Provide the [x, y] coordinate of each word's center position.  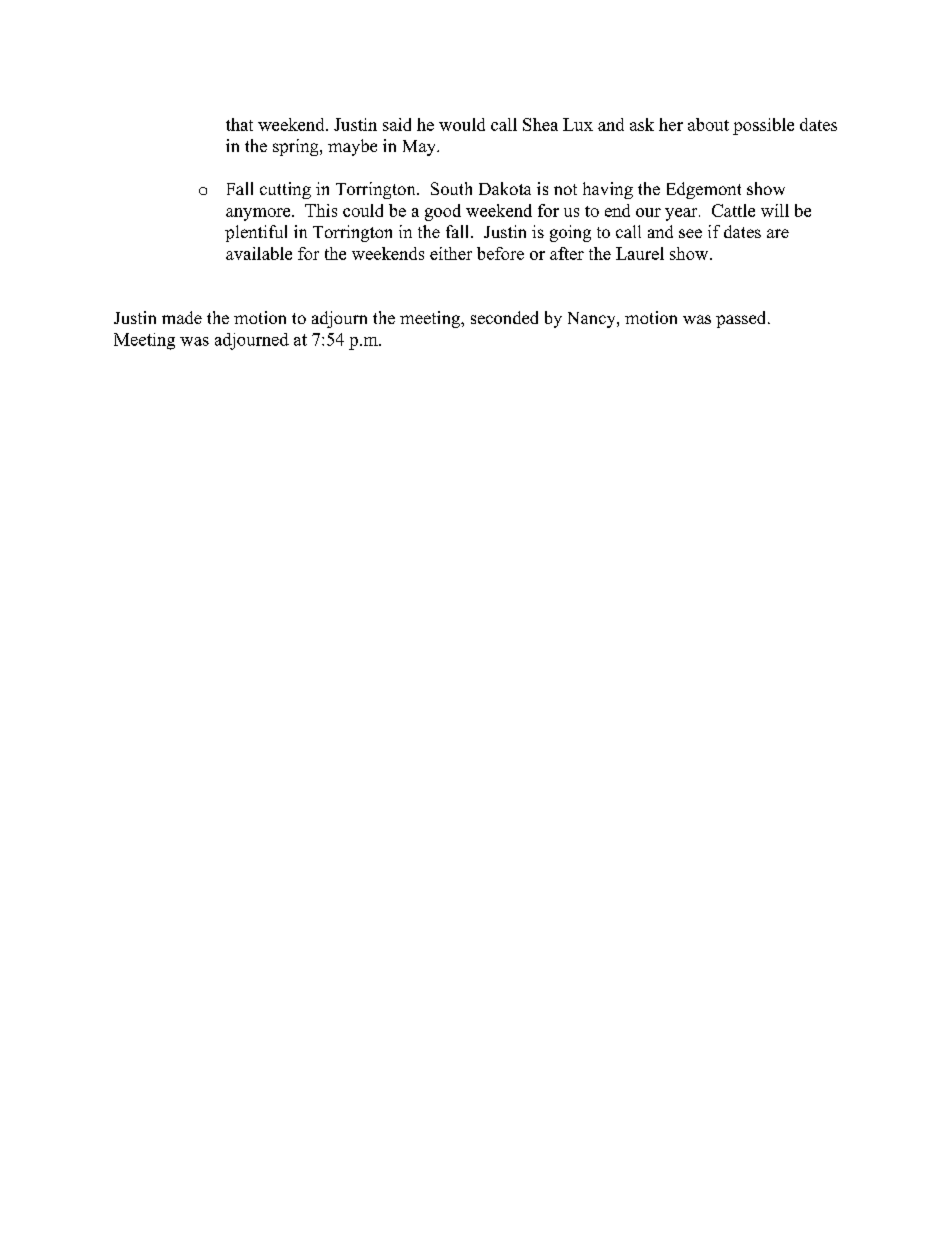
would [462, 124]
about [708, 124]
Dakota [505, 188]
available [259, 253]
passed [742, 319]
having [608, 190]
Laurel [640, 253]
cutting [285, 190]
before [500, 253]
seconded [504, 317]
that [239, 124]
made [182, 317]
